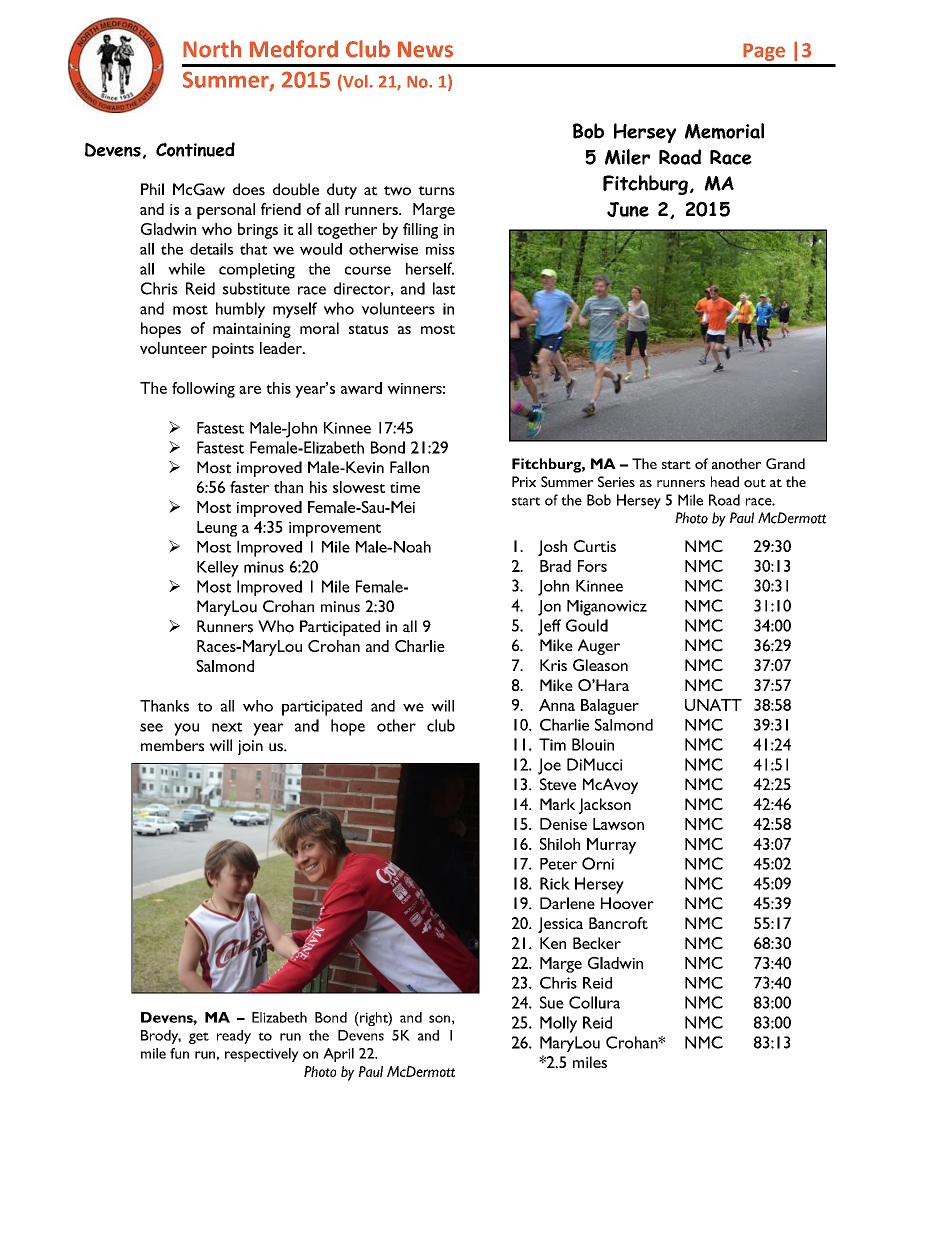 Image resolution: width=952 pixels, height=1233 pixels. What do you see at coordinates (444, 288) in the screenshot?
I see `last` at bounding box center [444, 288].
